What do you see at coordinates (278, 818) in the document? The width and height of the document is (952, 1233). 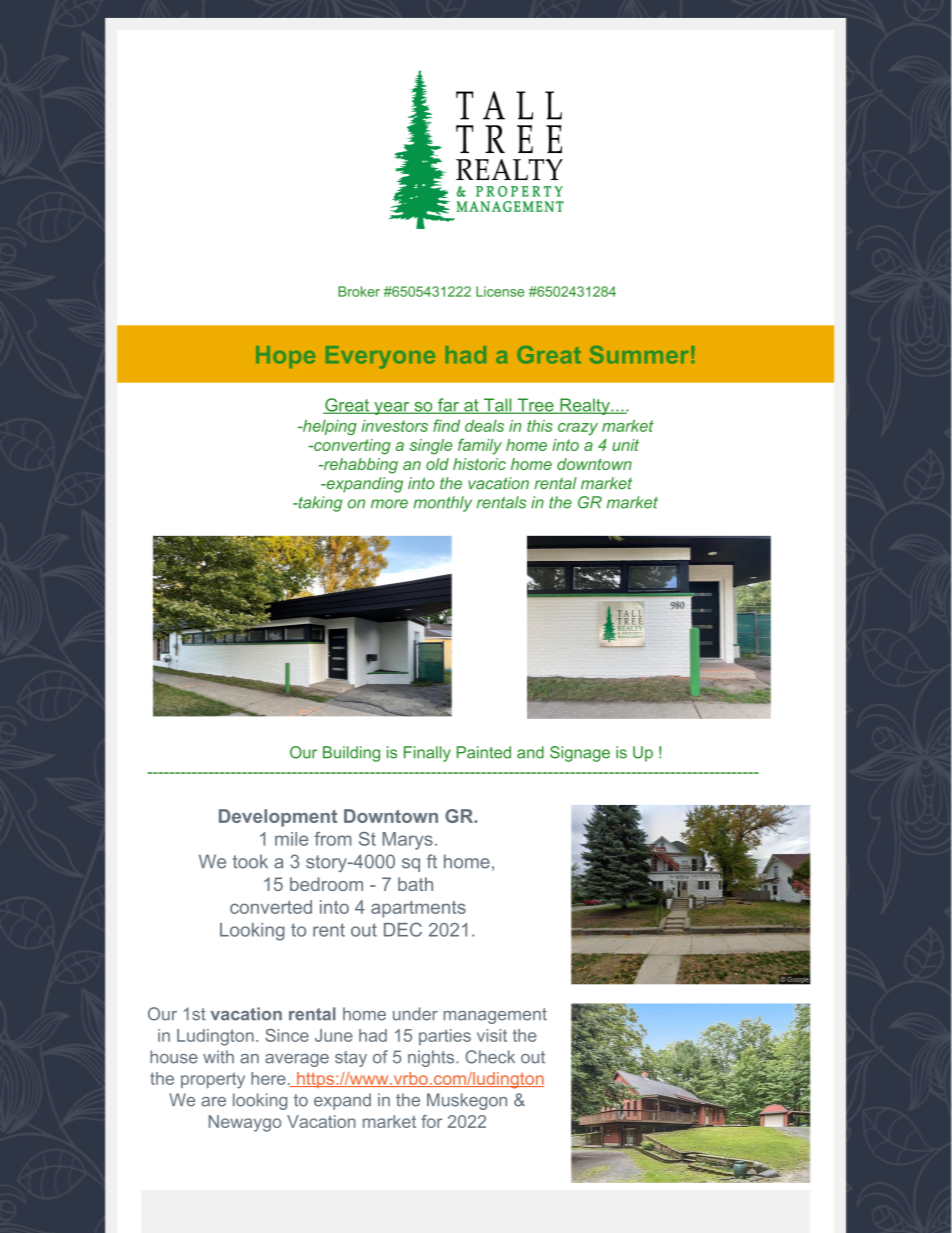 I see `Development` at bounding box center [278, 818].
